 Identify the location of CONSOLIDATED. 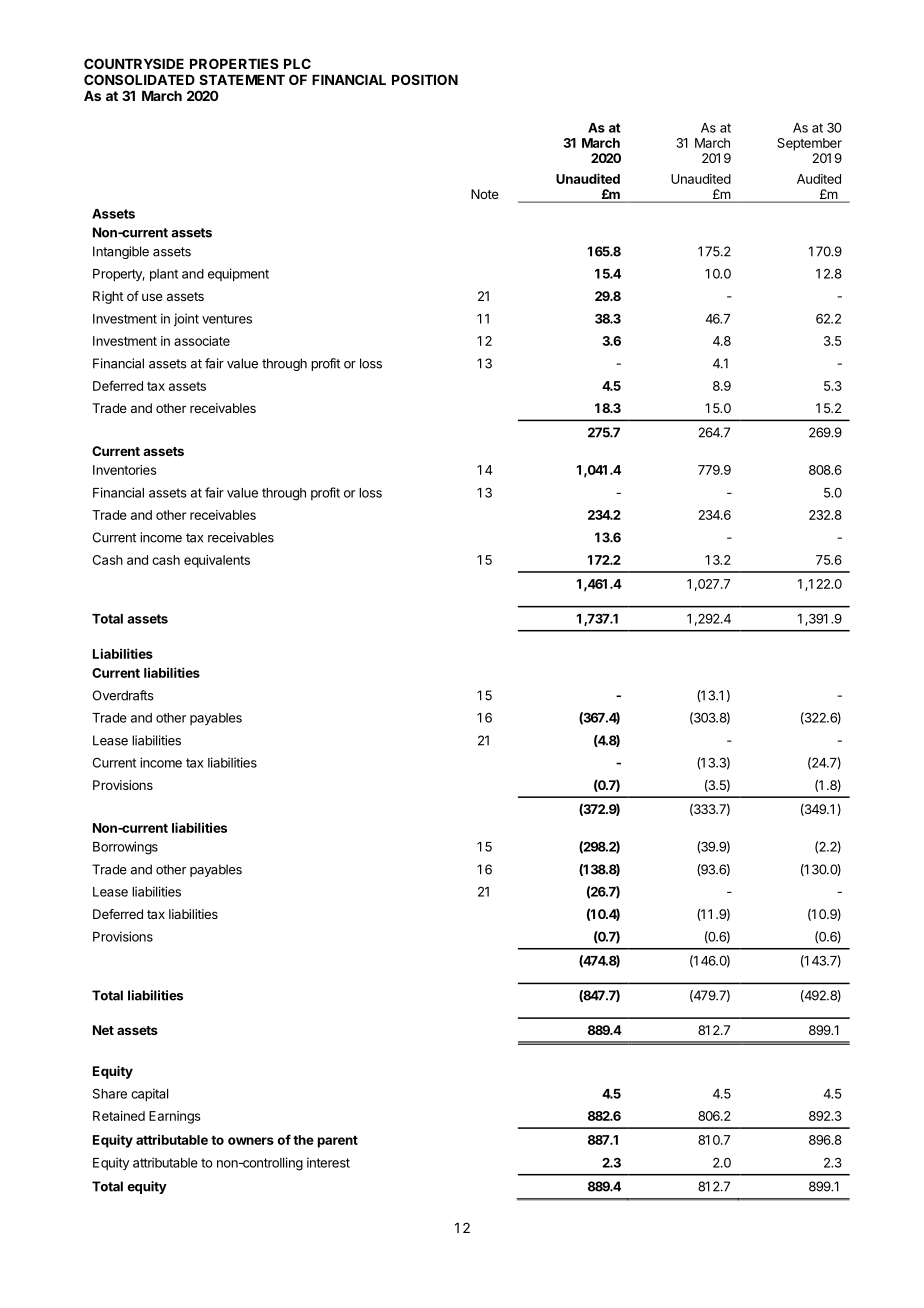
(139, 79).
